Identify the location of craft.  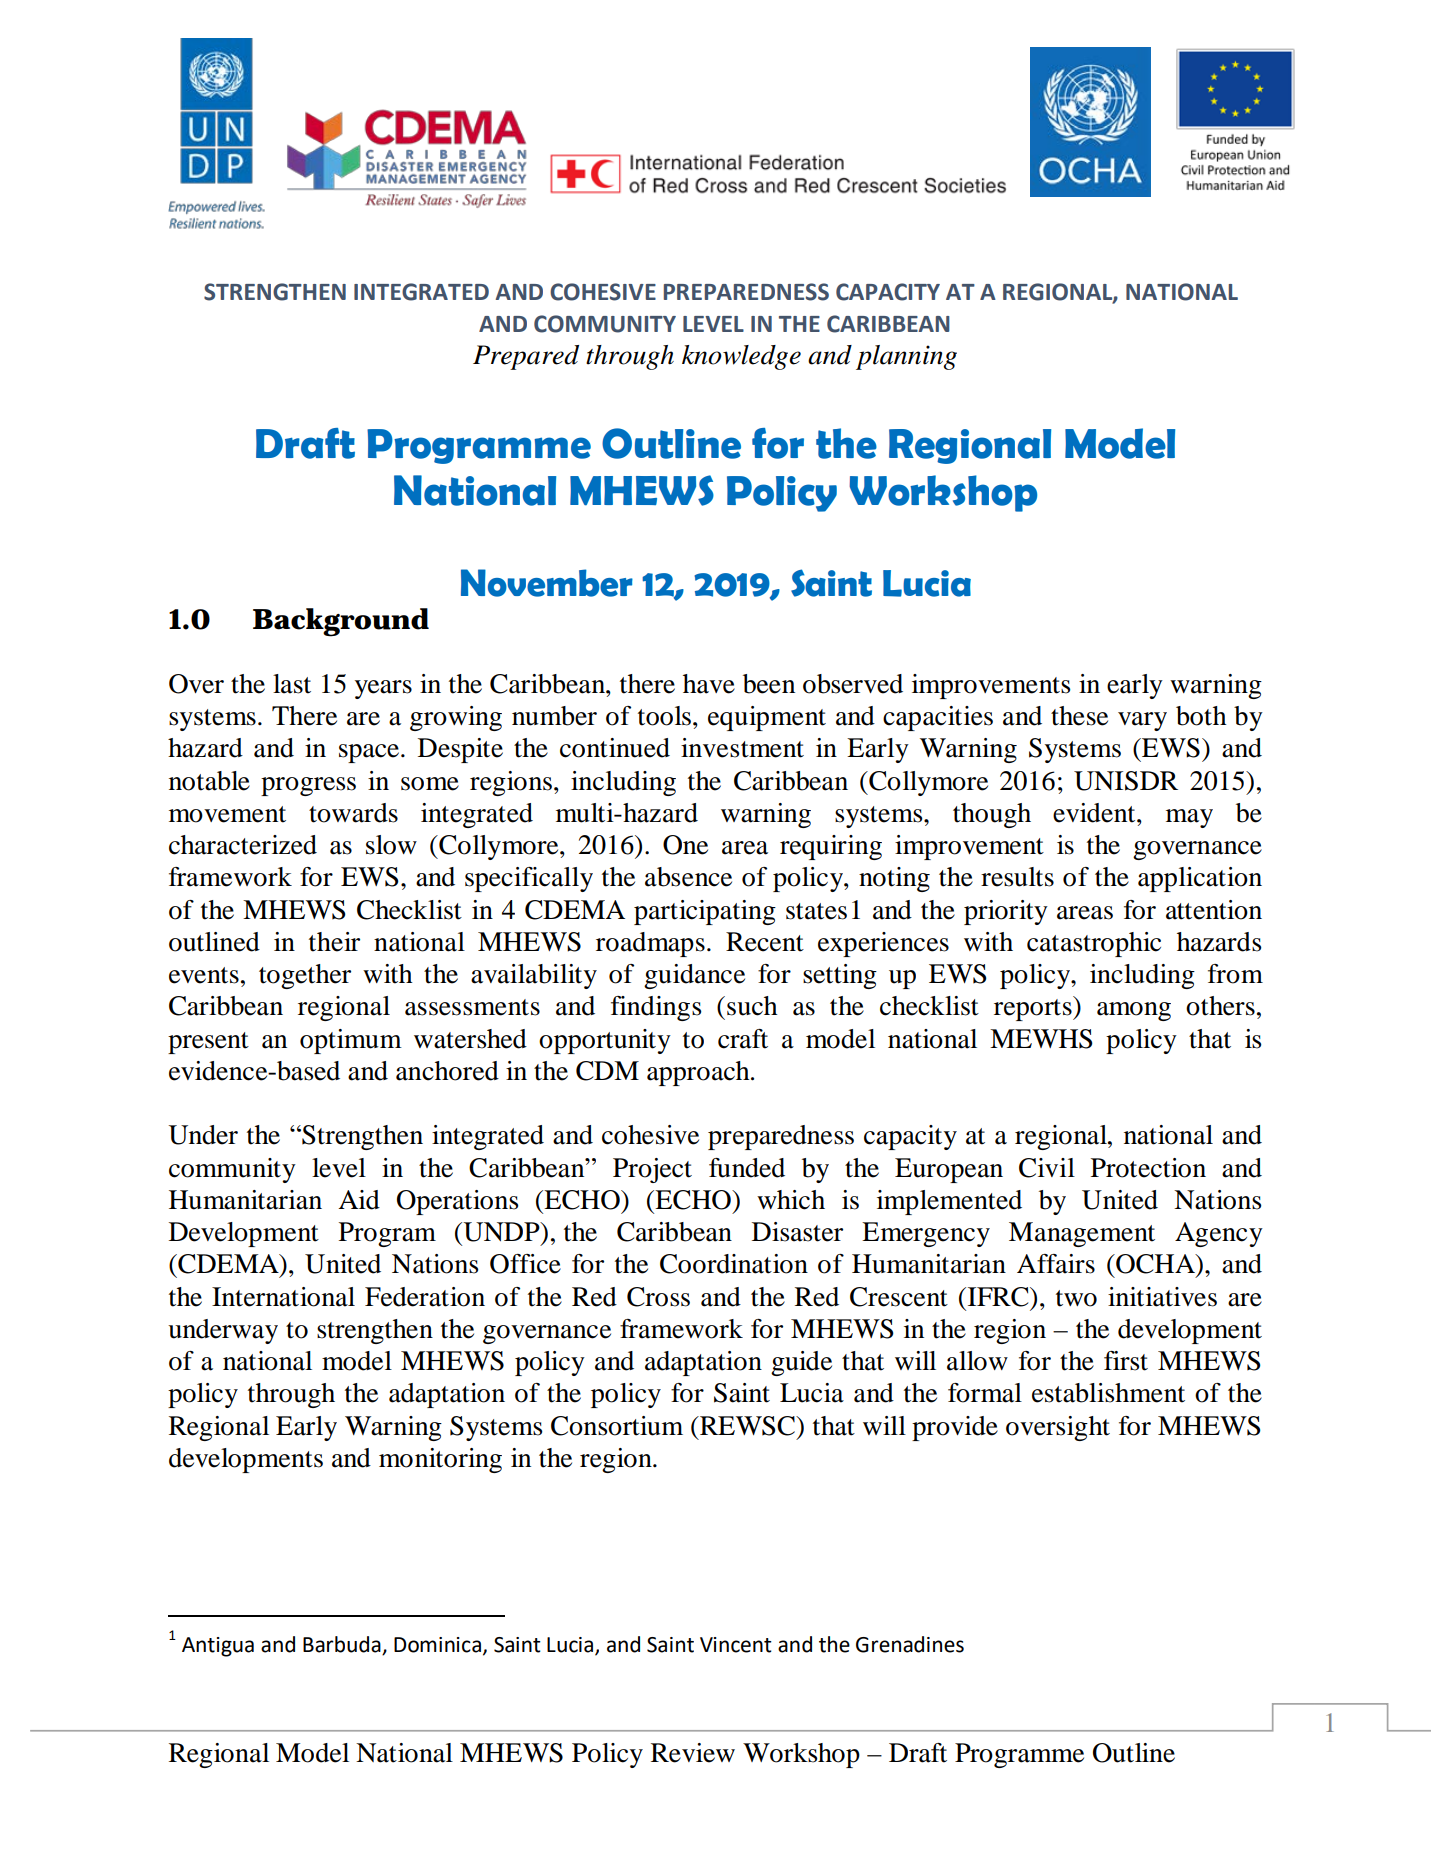
(743, 1039).
